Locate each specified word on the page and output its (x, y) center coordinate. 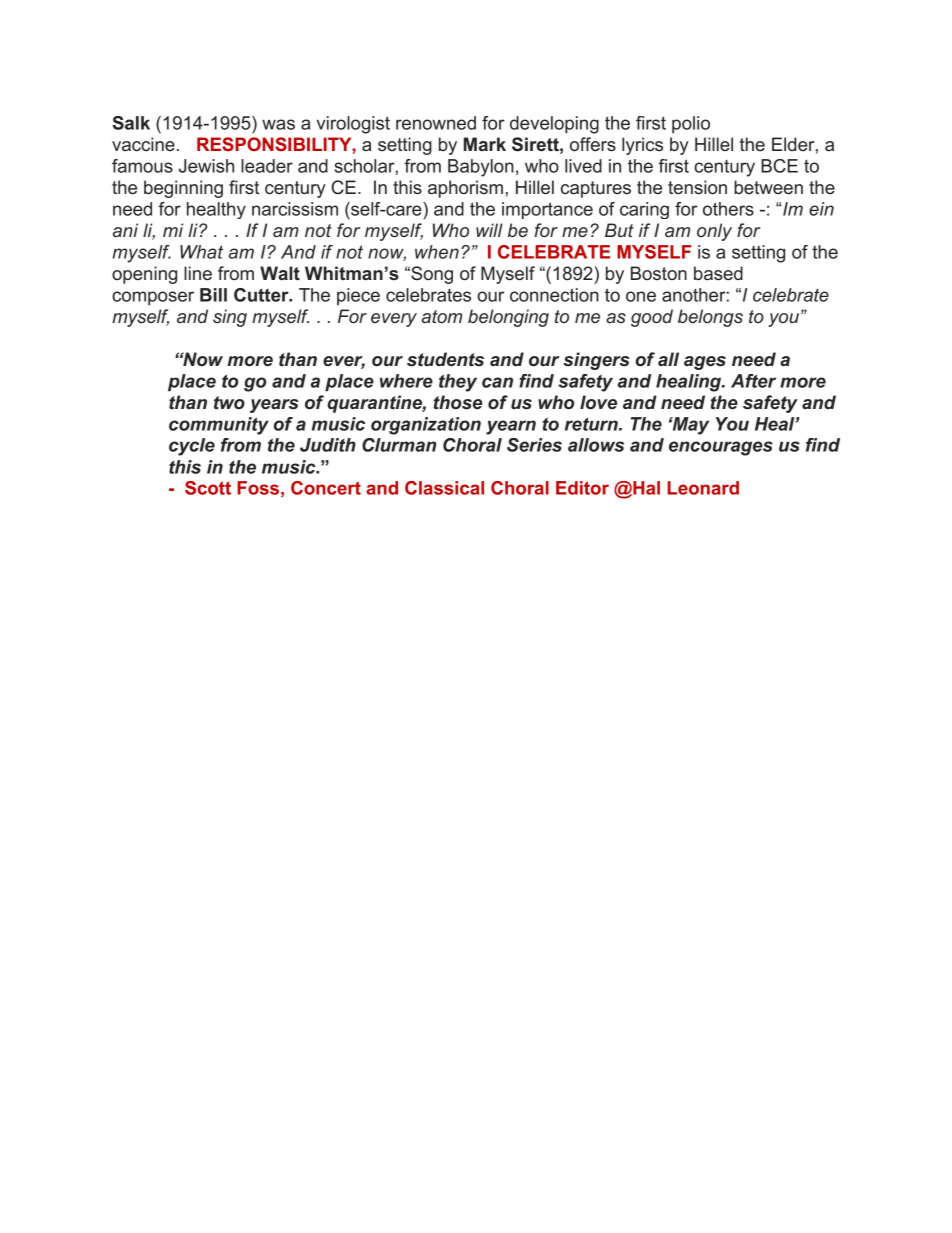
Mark (485, 144)
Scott (208, 488)
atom (442, 317)
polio (691, 124)
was (278, 124)
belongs (710, 318)
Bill (213, 295)
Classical (444, 488)
